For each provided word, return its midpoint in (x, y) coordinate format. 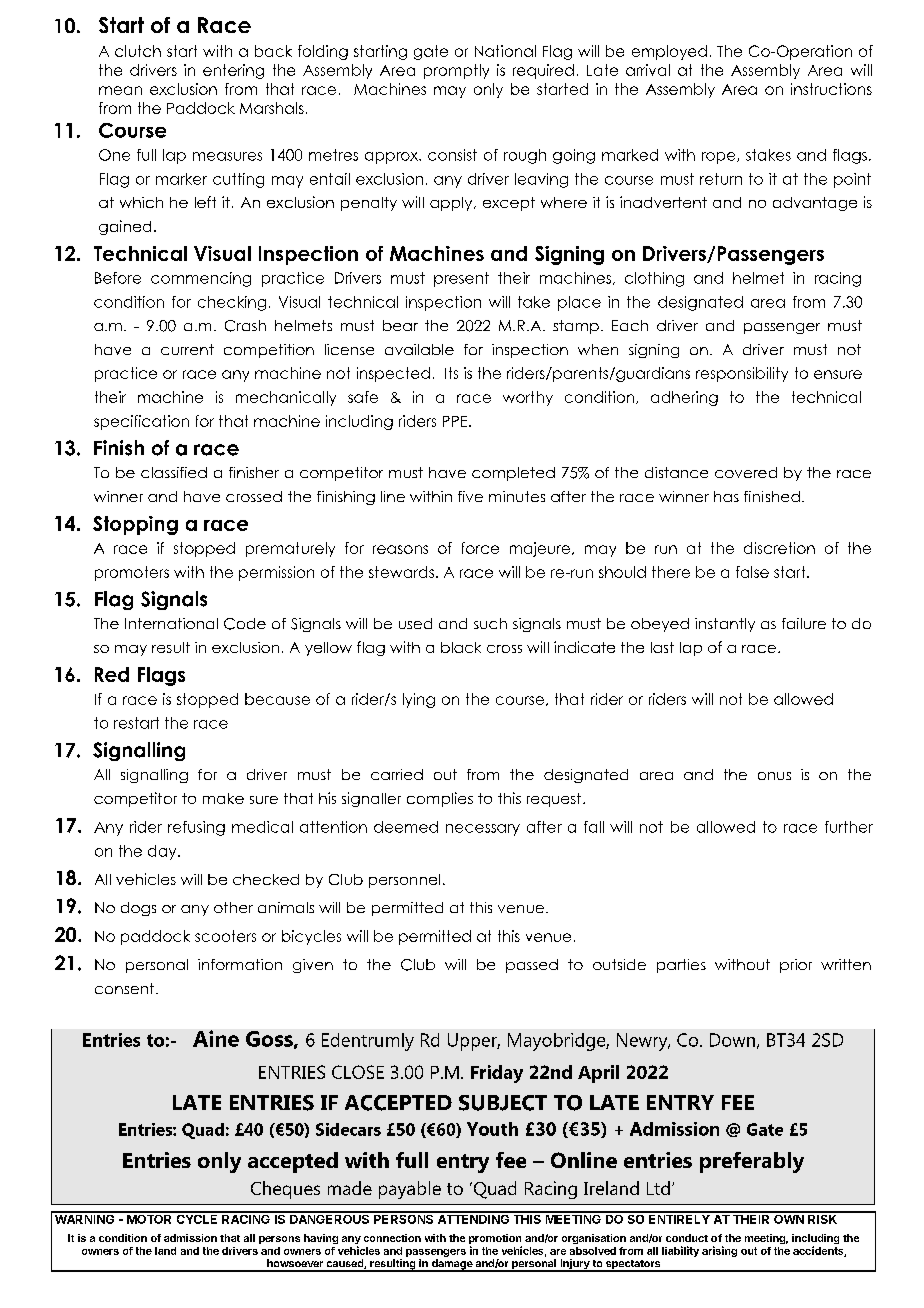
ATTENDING (473, 1218)
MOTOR (149, 1218)
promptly (456, 71)
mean (120, 90)
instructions (831, 89)
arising (719, 1251)
